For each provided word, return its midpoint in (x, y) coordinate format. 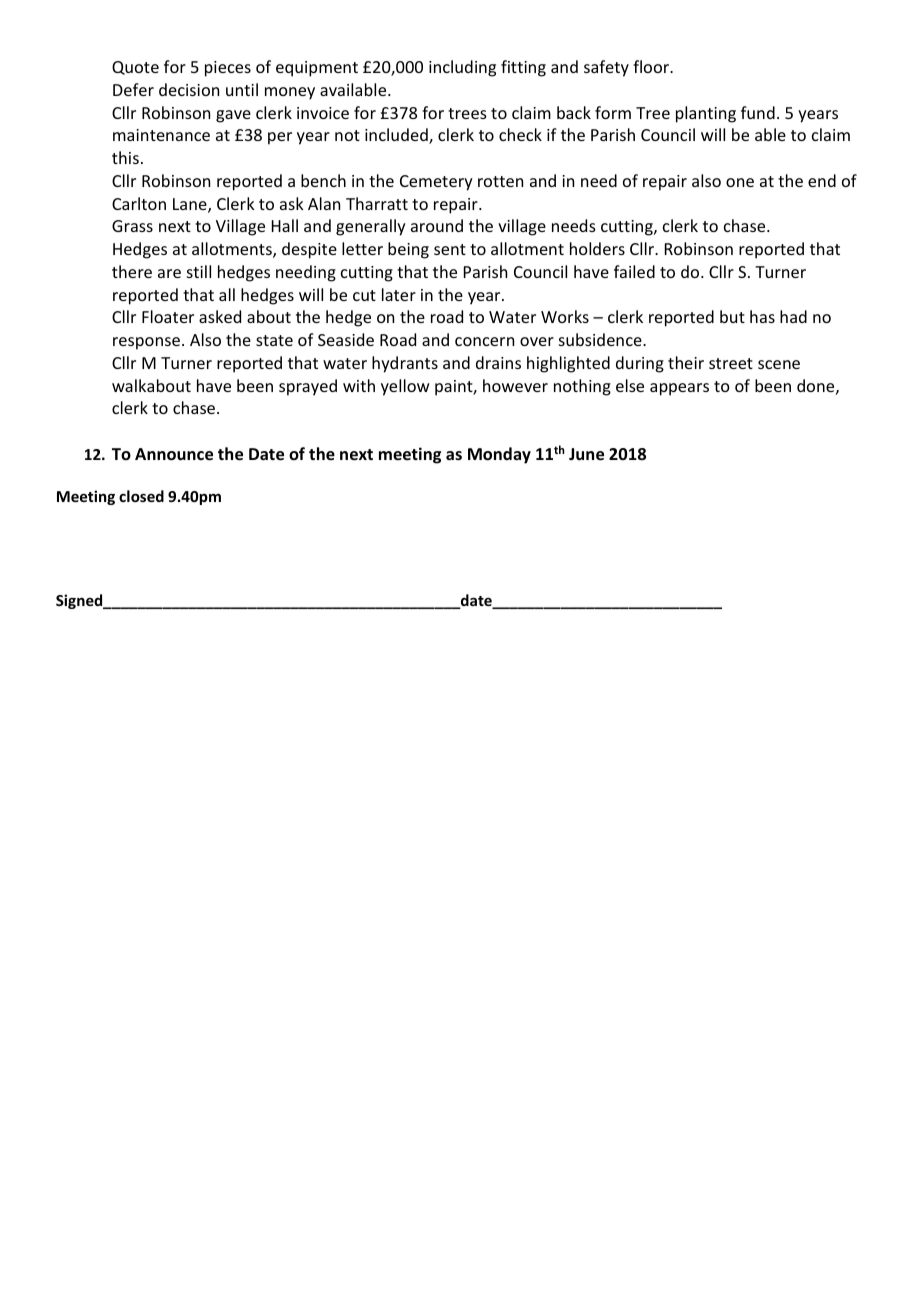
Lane (191, 205)
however (515, 385)
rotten (500, 181)
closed (141, 496)
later (399, 294)
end (822, 180)
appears (679, 389)
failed (634, 271)
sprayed (308, 387)
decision (189, 89)
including (462, 68)
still (199, 271)
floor (652, 66)
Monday (499, 455)
